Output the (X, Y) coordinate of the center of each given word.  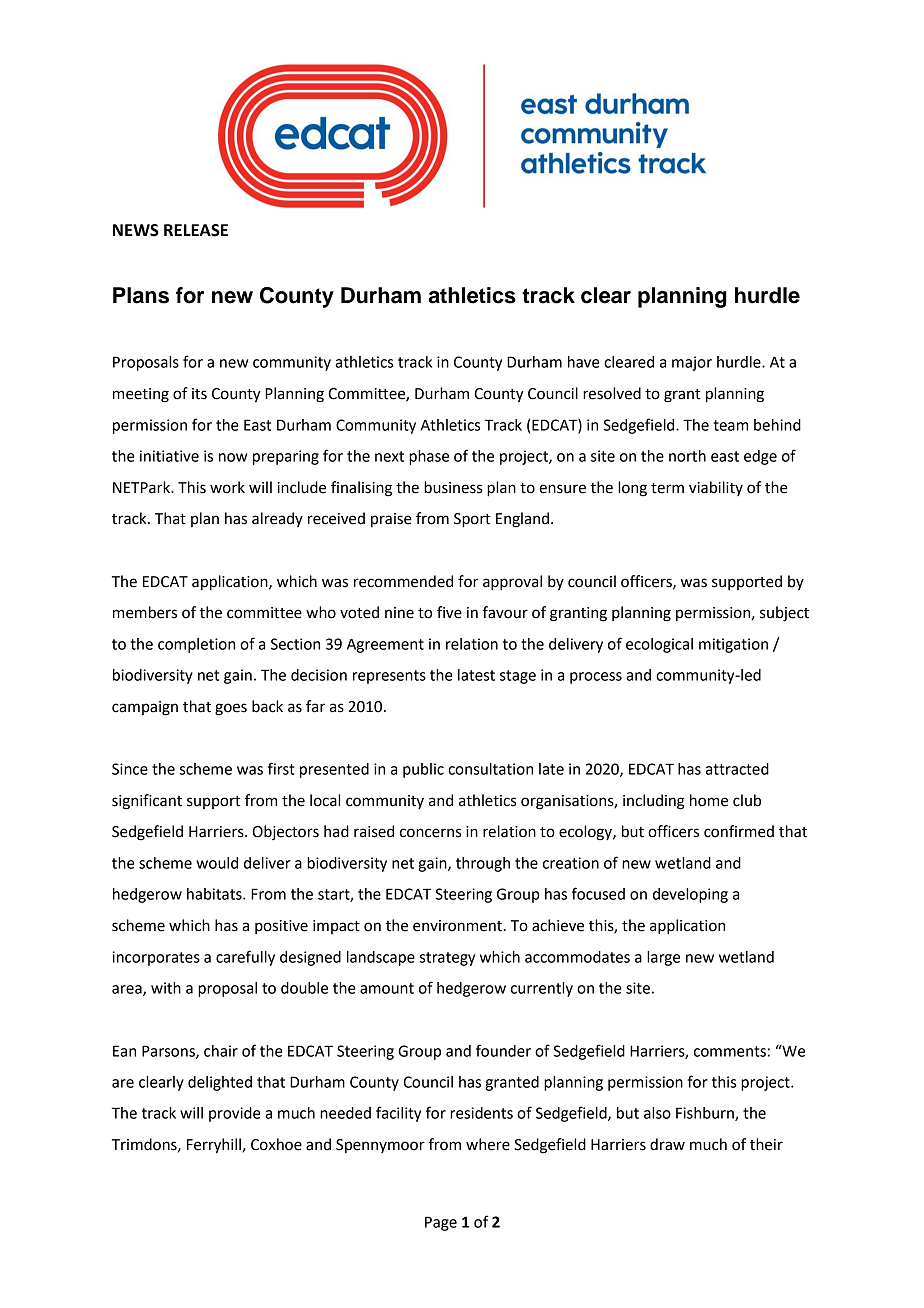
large (663, 958)
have (584, 362)
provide (235, 1114)
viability (716, 488)
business (453, 487)
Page (441, 1223)
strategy (447, 959)
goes (231, 709)
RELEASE (196, 230)
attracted (737, 769)
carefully (245, 958)
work (227, 487)
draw (667, 1144)
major (692, 363)
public (423, 770)
